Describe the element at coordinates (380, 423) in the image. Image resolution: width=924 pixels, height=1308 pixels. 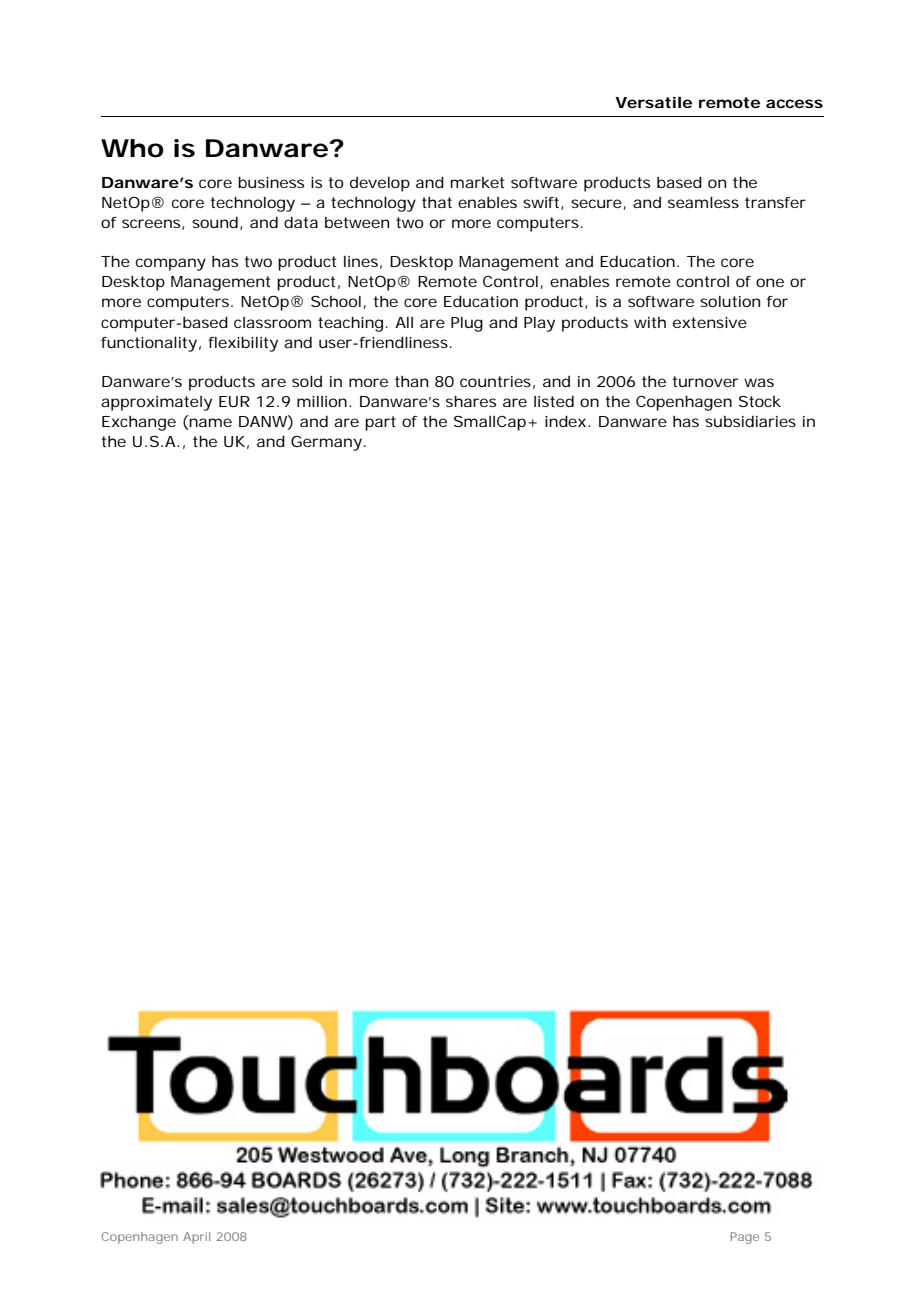
I see `part` at that location.
